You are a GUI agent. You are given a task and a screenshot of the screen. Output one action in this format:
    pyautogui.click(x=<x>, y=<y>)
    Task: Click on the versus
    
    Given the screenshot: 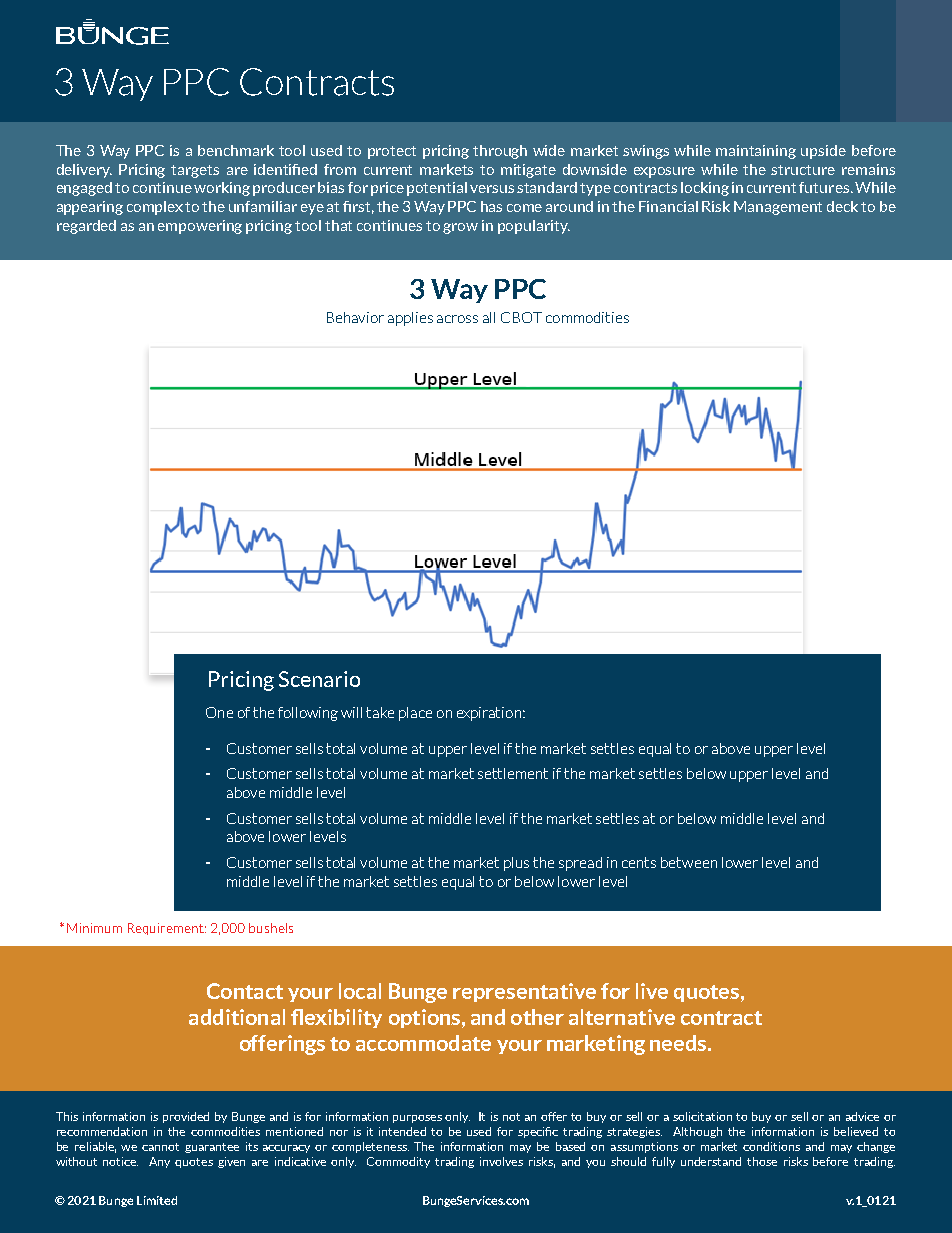 What is the action you would take?
    pyautogui.click(x=492, y=189)
